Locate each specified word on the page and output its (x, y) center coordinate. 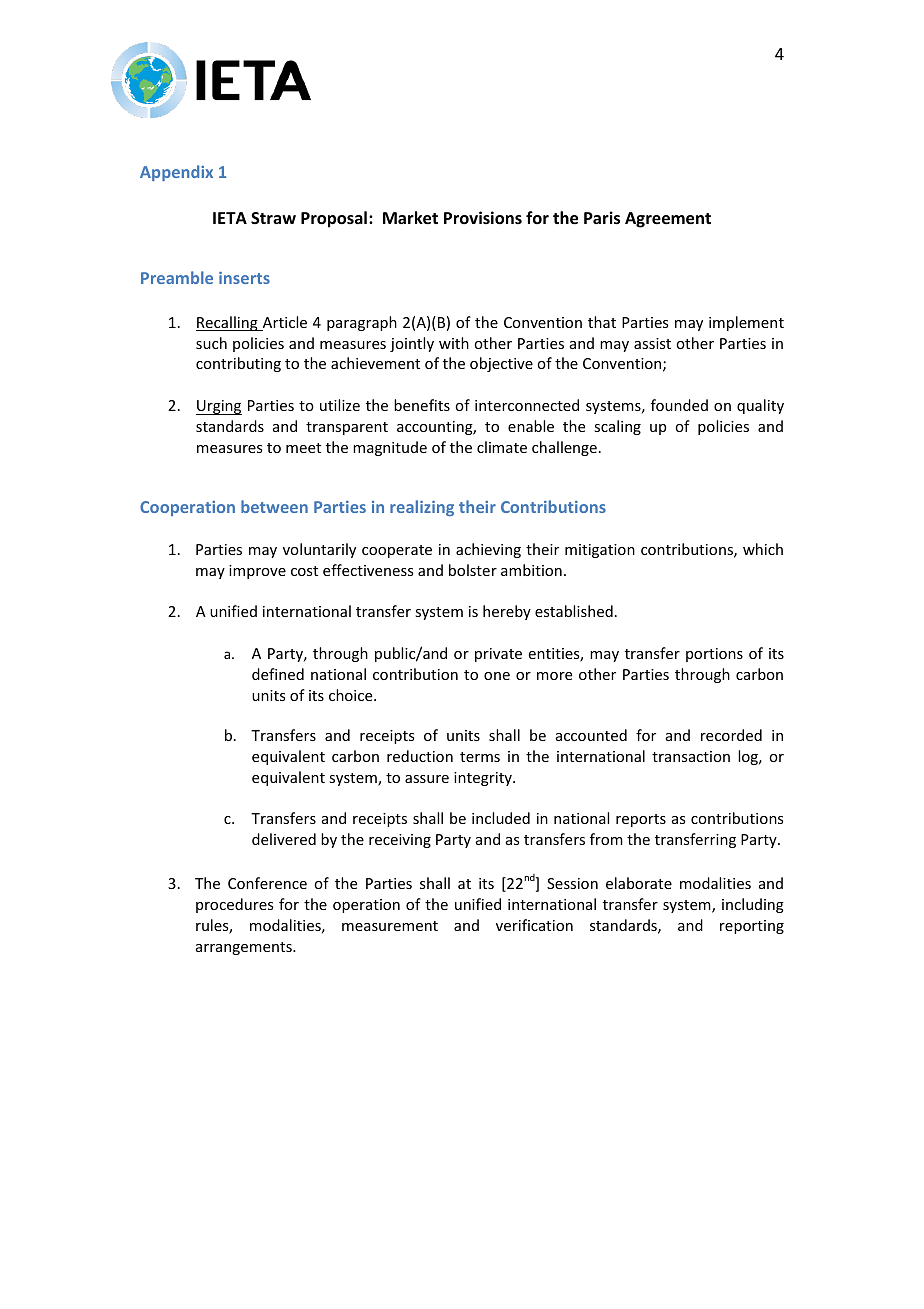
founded (679, 405)
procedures (234, 905)
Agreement (668, 220)
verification (534, 925)
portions (714, 655)
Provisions (483, 218)
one (497, 676)
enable (531, 426)
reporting (752, 927)
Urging (219, 407)
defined (278, 674)
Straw (273, 218)
